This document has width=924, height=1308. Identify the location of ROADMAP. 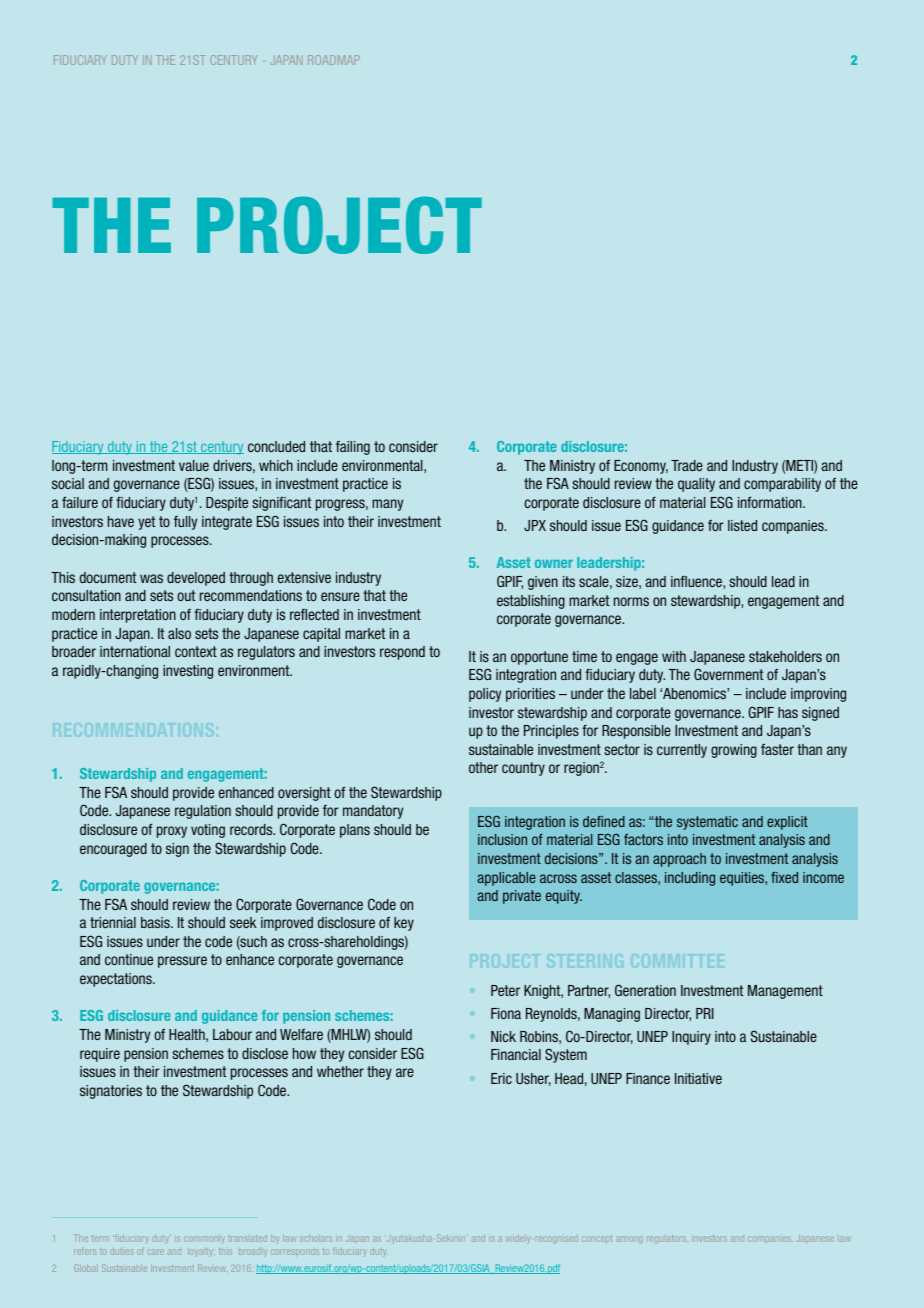
(334, 60).
